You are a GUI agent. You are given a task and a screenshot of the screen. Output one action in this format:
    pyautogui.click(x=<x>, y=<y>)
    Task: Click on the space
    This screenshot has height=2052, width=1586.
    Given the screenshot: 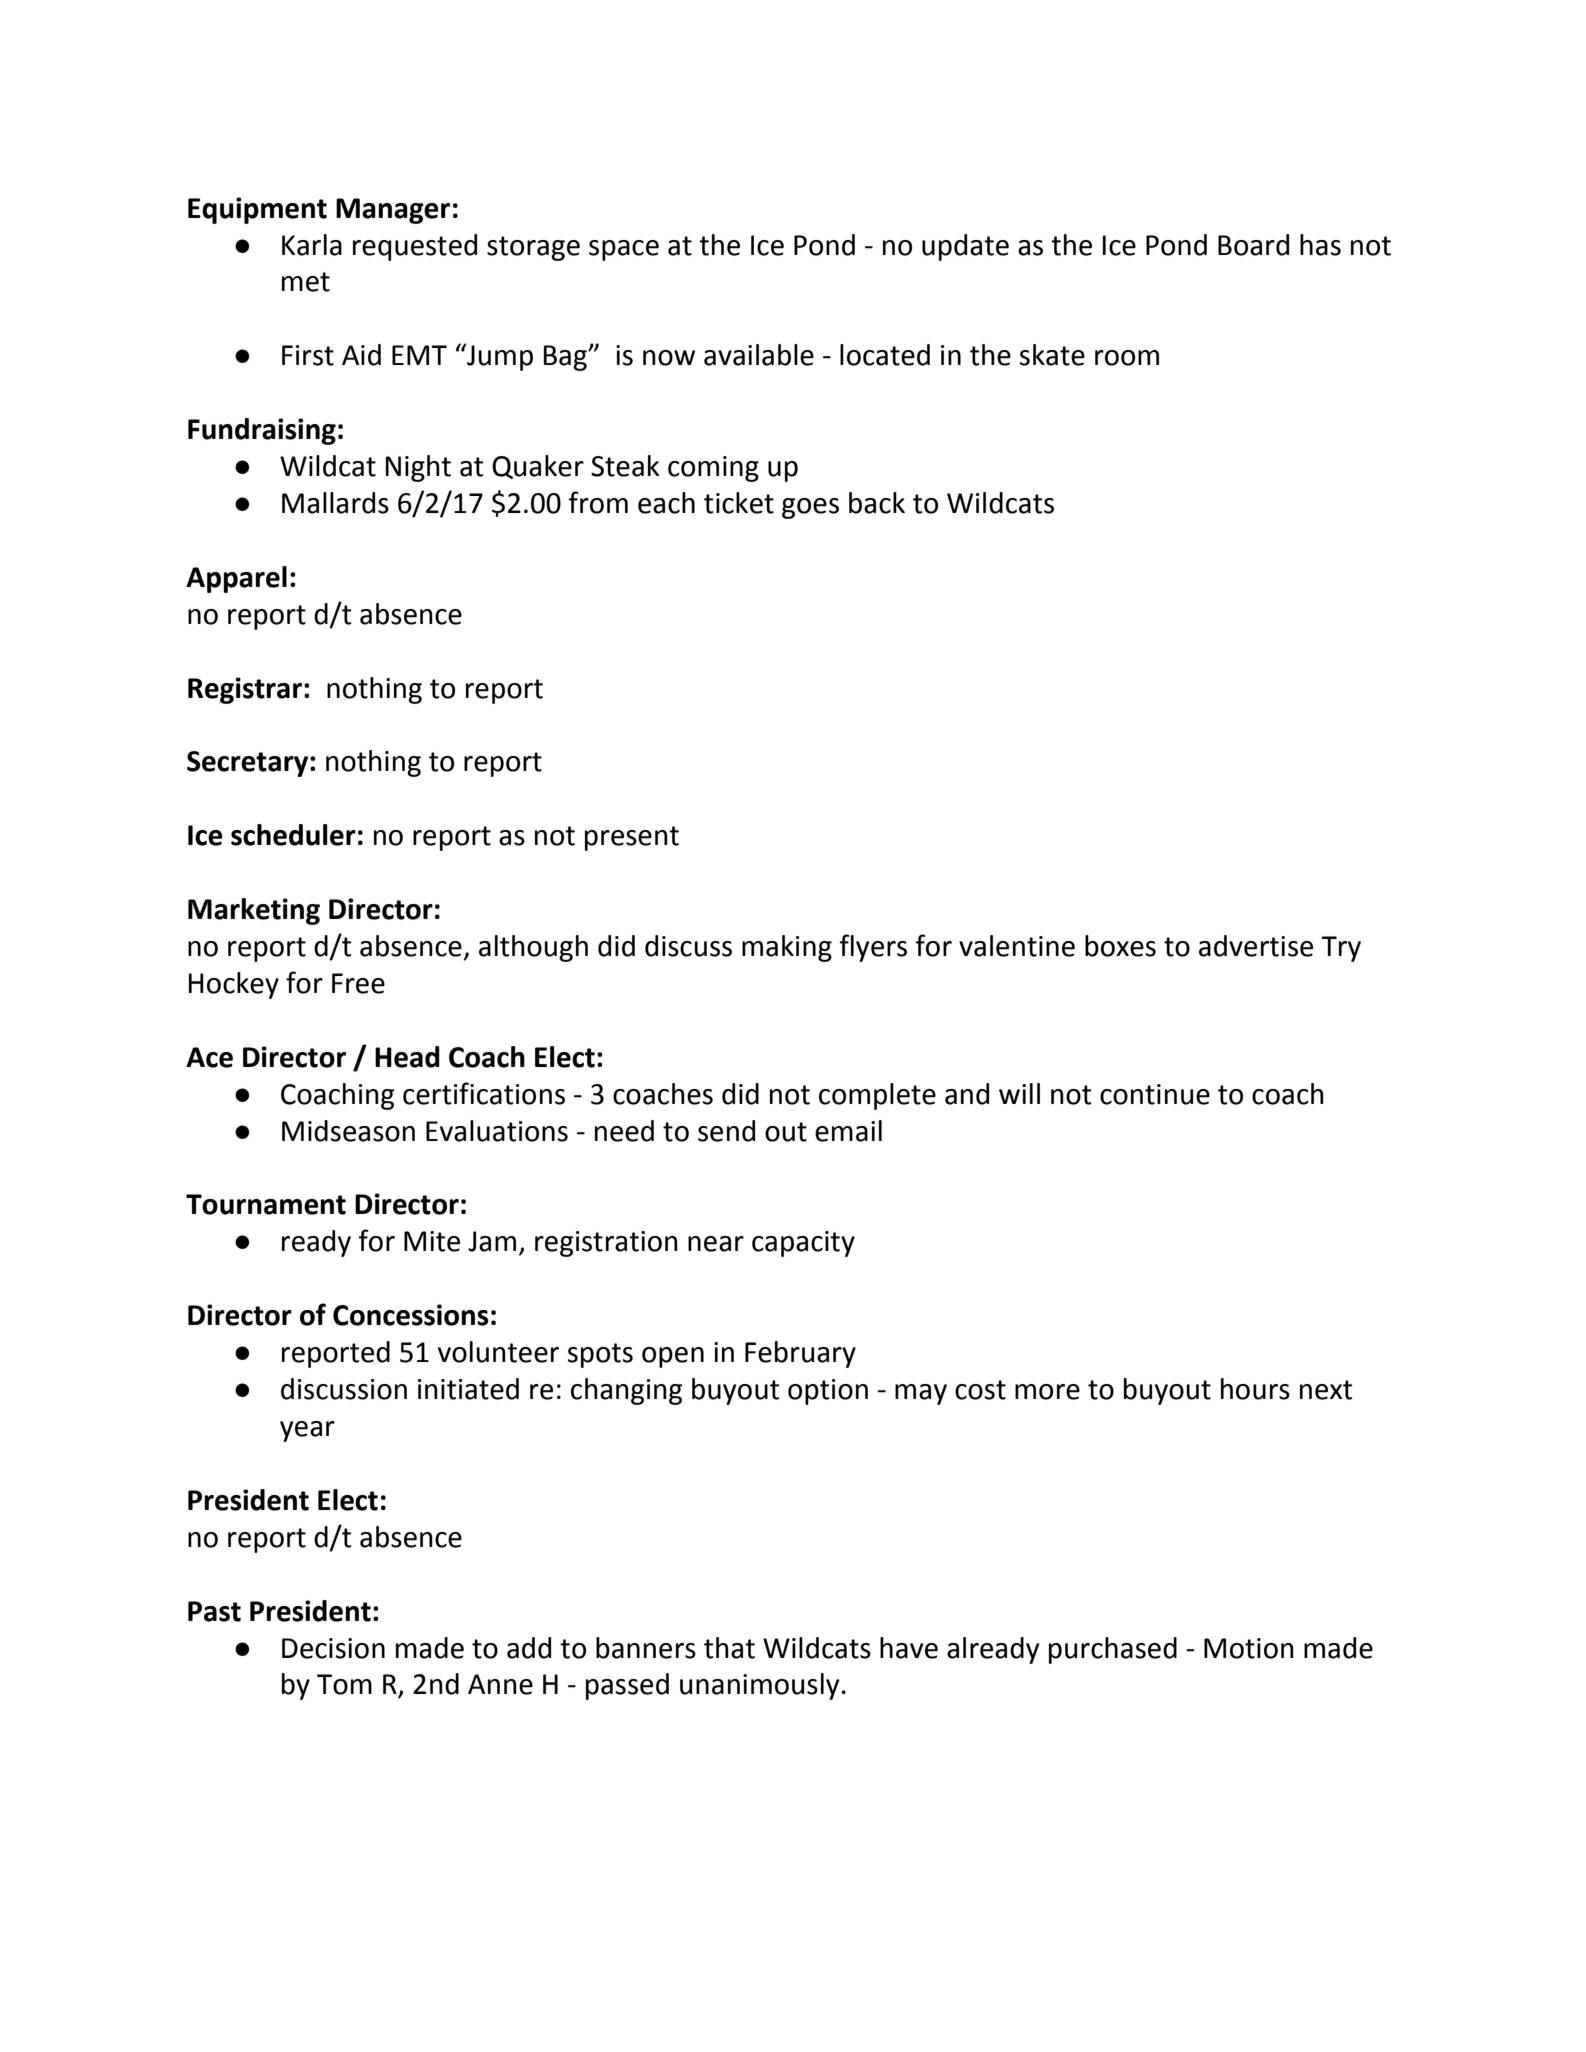 What is the action you would take?
    pyautogui.click(x=624, y=250)
